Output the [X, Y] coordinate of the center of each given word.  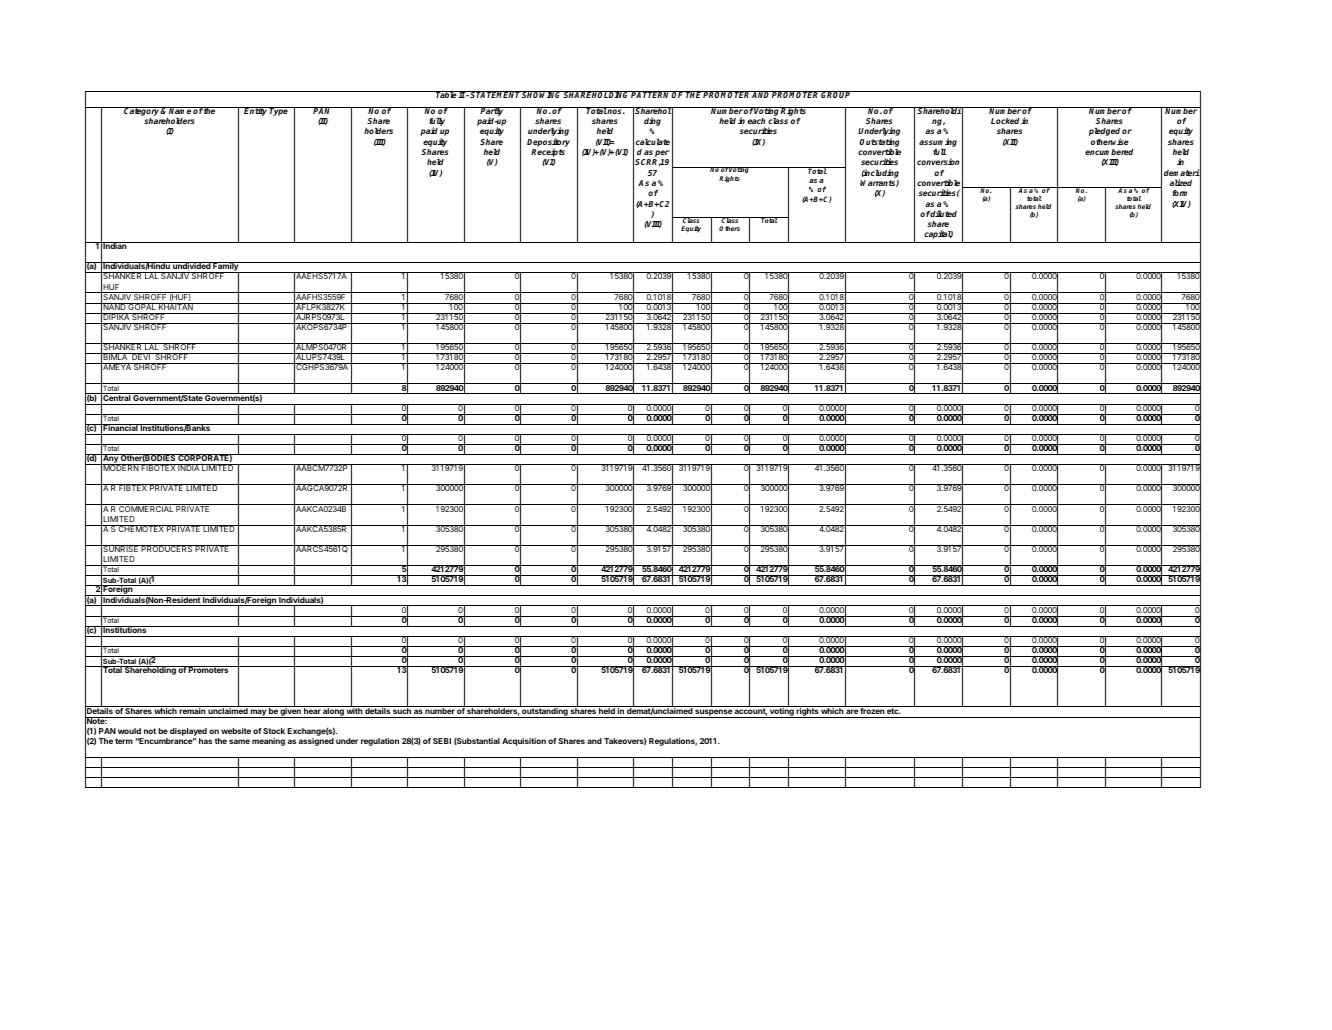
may [258, 713]
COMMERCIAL [146, 508]
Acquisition [524, 742]
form [1179, 193]
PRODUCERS [167, 548]
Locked [1005, 121]
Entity [255, 111]
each [756, 121]
